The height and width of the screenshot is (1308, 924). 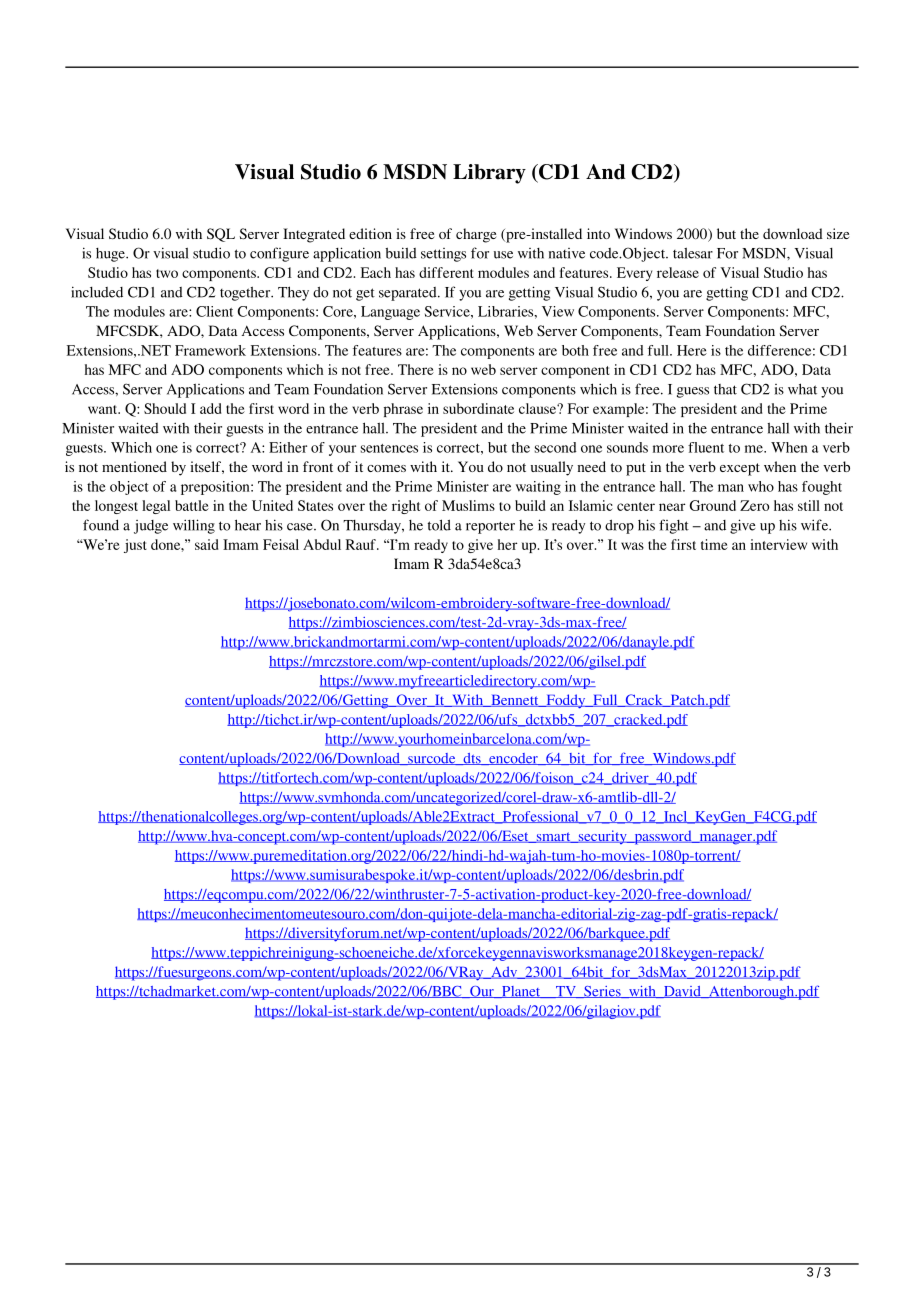 What do you see at coordinates (838, 233) in the screenshot?
I see `size` at bounding box center [838, 233].
